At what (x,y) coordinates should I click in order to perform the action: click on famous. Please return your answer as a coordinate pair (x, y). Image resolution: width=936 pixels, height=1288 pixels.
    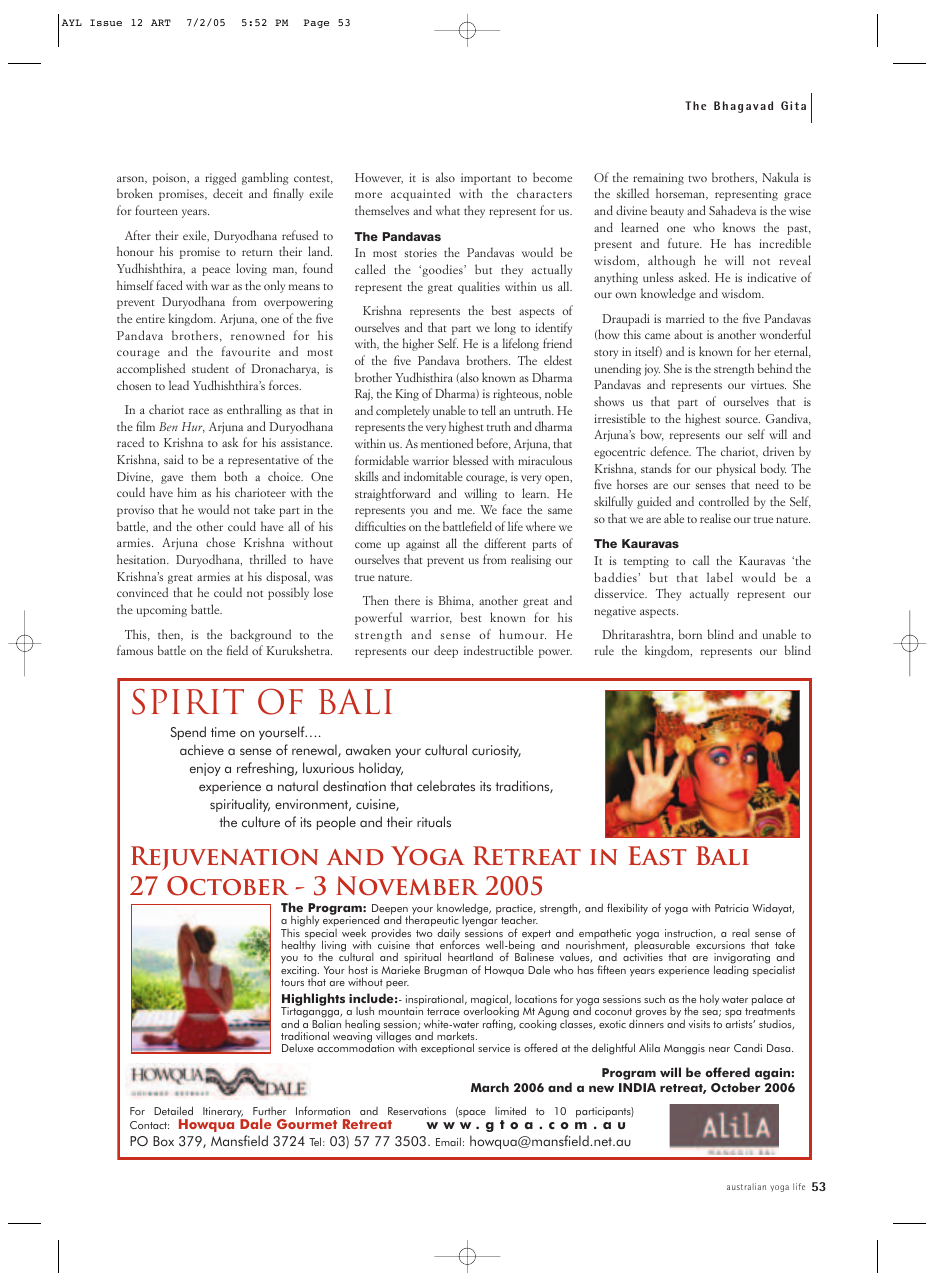
    Looking at the image, I should click on (135, 650).
